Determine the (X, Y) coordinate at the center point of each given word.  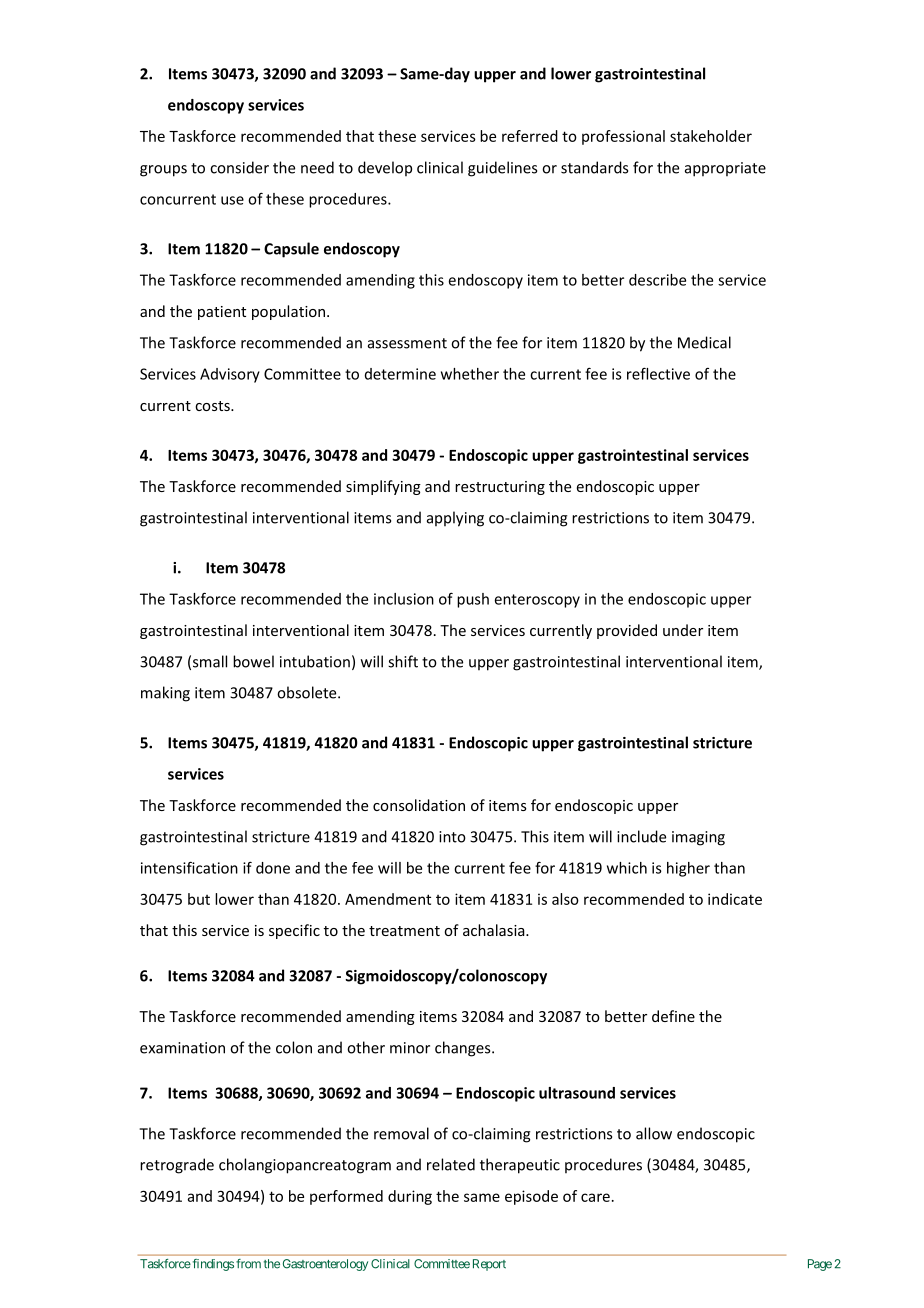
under (683, 630)
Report (489, 1265)
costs (213, 406)
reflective (658, 373)
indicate (735, 899)
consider (239, 167)
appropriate (725, 169)
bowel (253, 661)
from (248, 1264)
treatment (404, 931)
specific (294, 931)
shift (403, 661)
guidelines (502, 169)
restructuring (500, 488)
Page (820, 1265)
